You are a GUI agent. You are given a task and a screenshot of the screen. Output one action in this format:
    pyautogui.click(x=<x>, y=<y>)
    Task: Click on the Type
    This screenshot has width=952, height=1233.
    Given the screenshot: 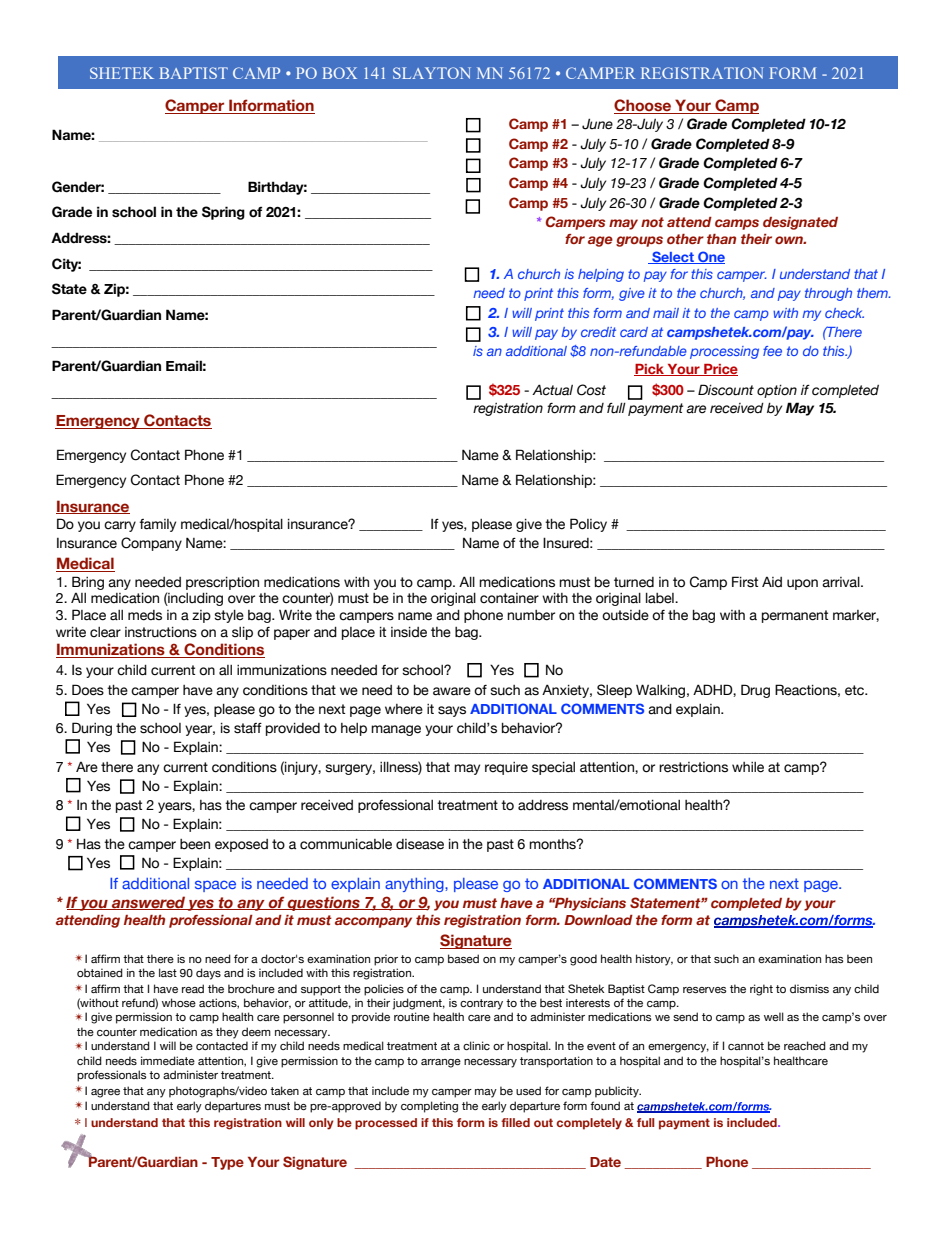 What is the action you would take?
    pyautogui.click(x=227, y=1163)
